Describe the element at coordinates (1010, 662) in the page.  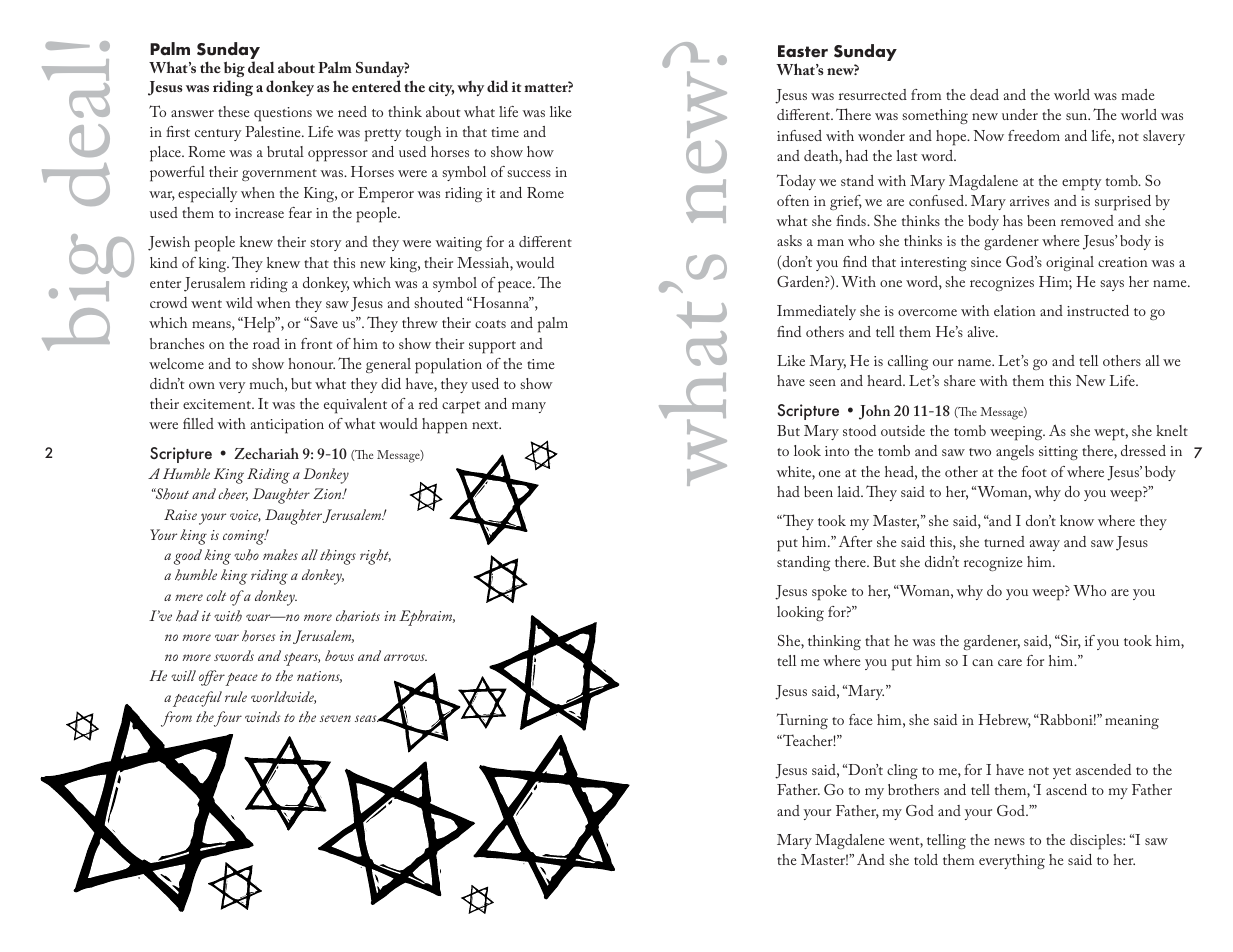
I see `care` at that location.
